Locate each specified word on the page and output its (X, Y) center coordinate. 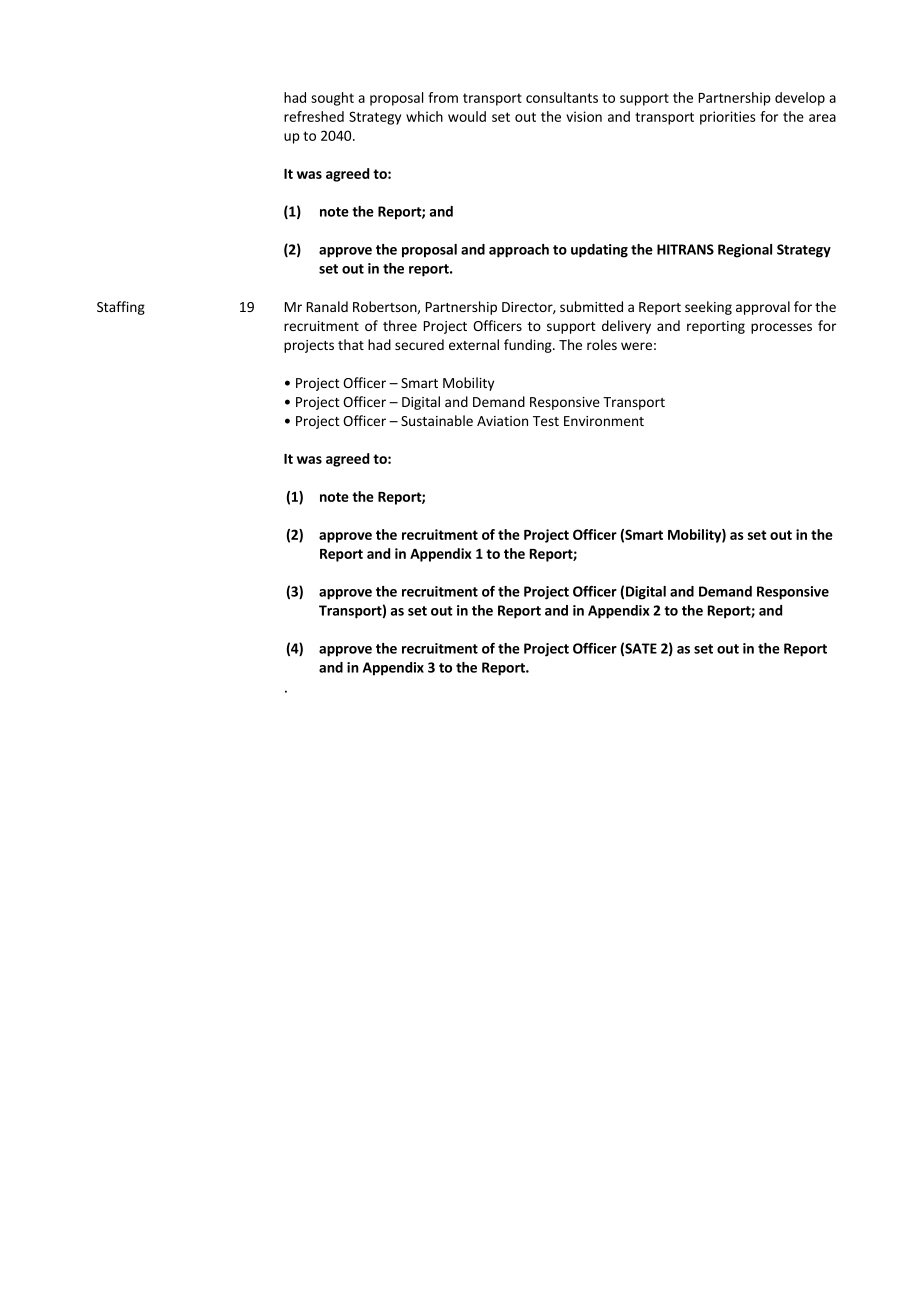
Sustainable (437, 420)
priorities (728, 118)
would (467, 116)
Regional (745, 251)
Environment (604, 421)
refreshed (314, 116)
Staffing (121, 308)
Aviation (502, 421)
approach (519, 251)
